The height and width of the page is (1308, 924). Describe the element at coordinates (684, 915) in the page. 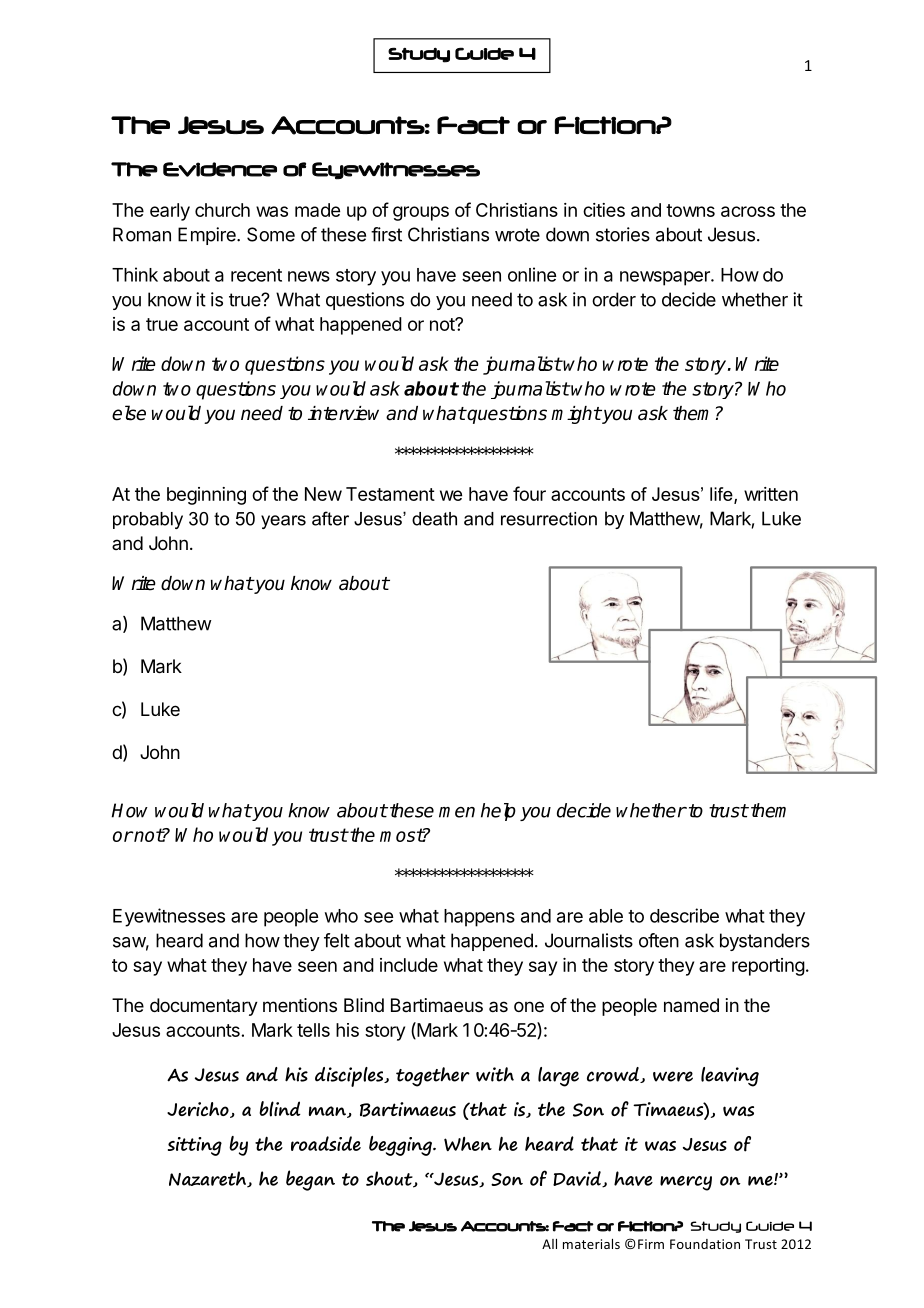

I see `describe` at that location.
